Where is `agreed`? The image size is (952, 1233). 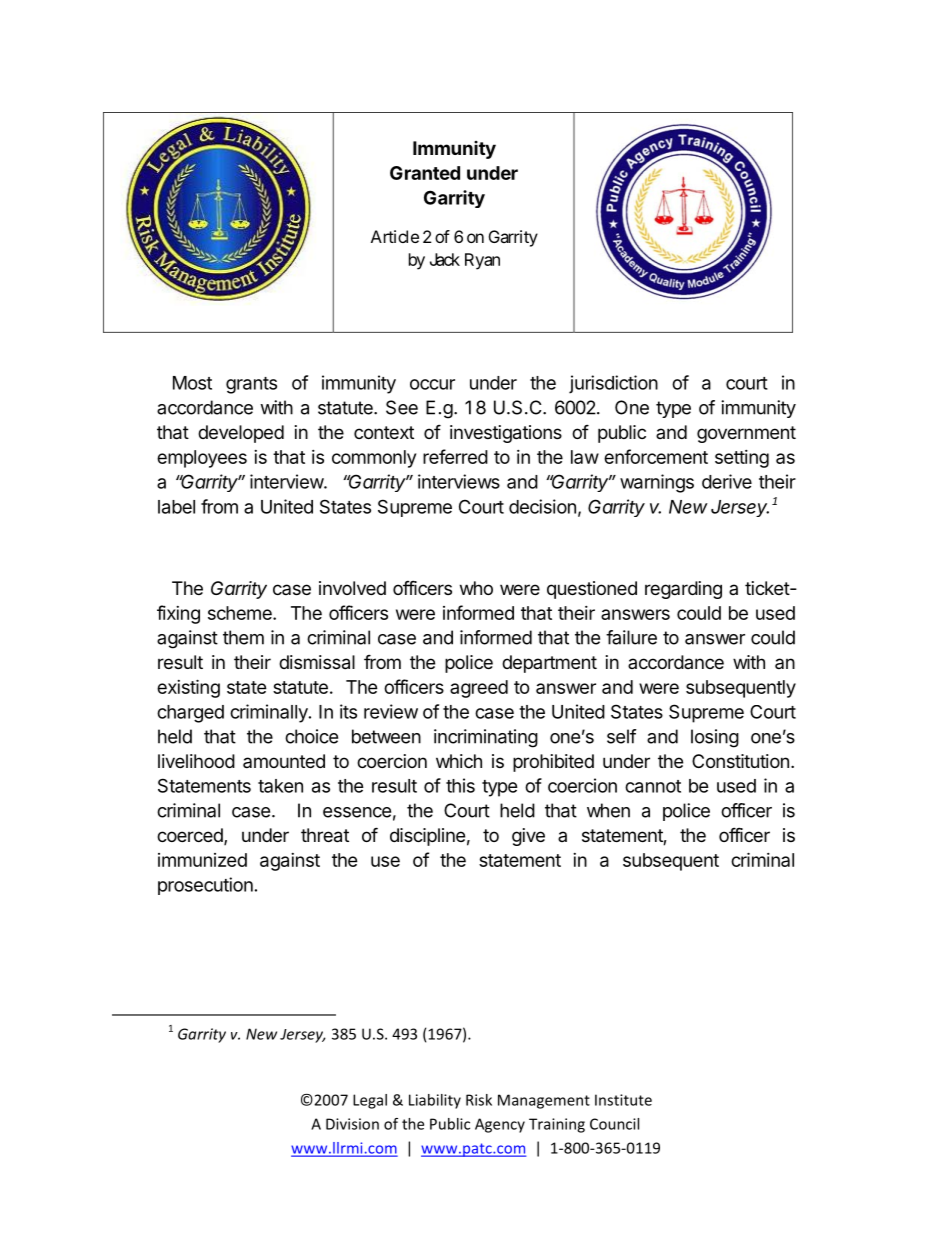 agreed is located at coordinates (479, 689).
